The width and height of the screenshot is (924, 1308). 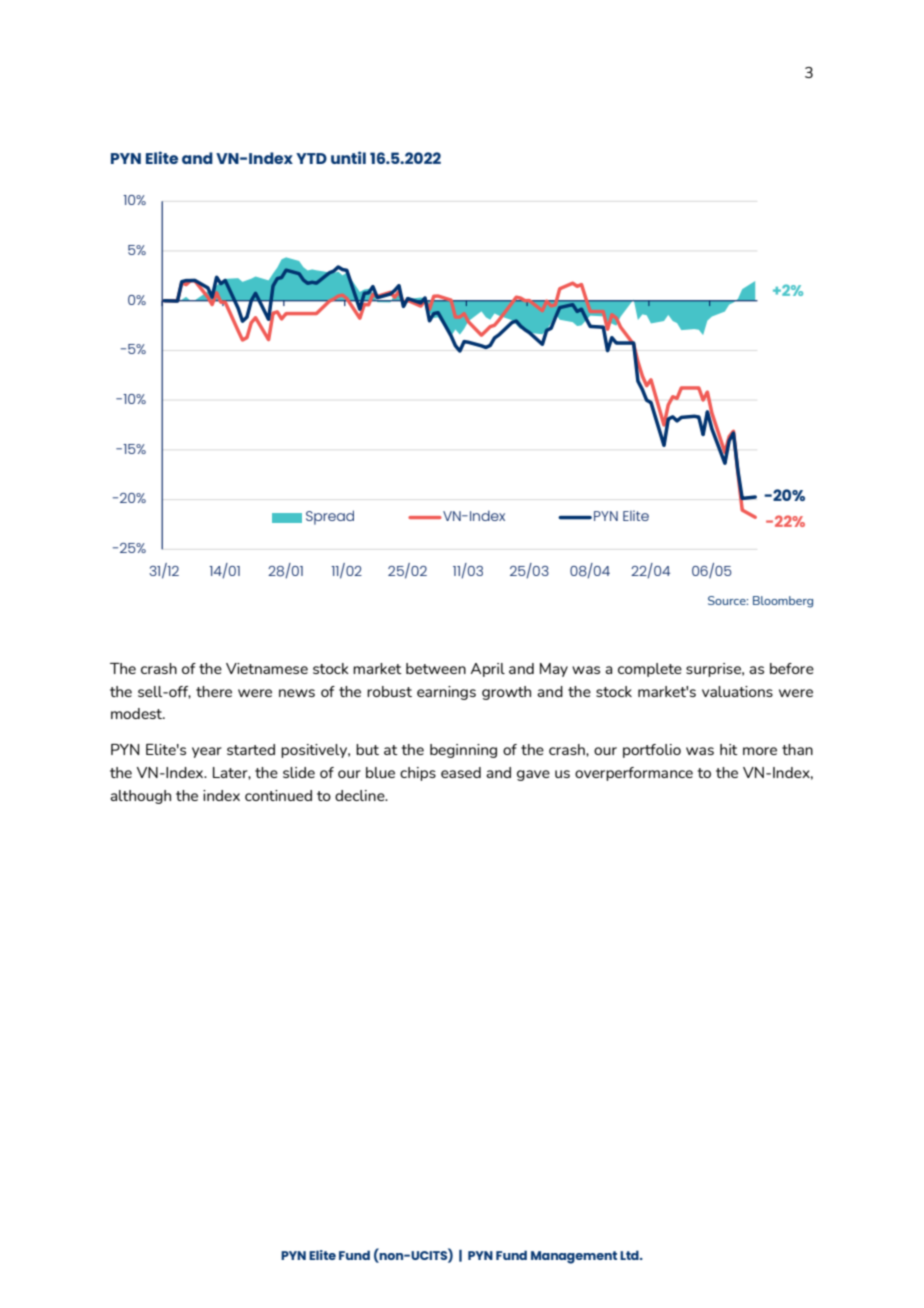 What do you see at coordinates (574, 1257) in the screenshot?
I see `Management` at bounding box center [574, 1257].
